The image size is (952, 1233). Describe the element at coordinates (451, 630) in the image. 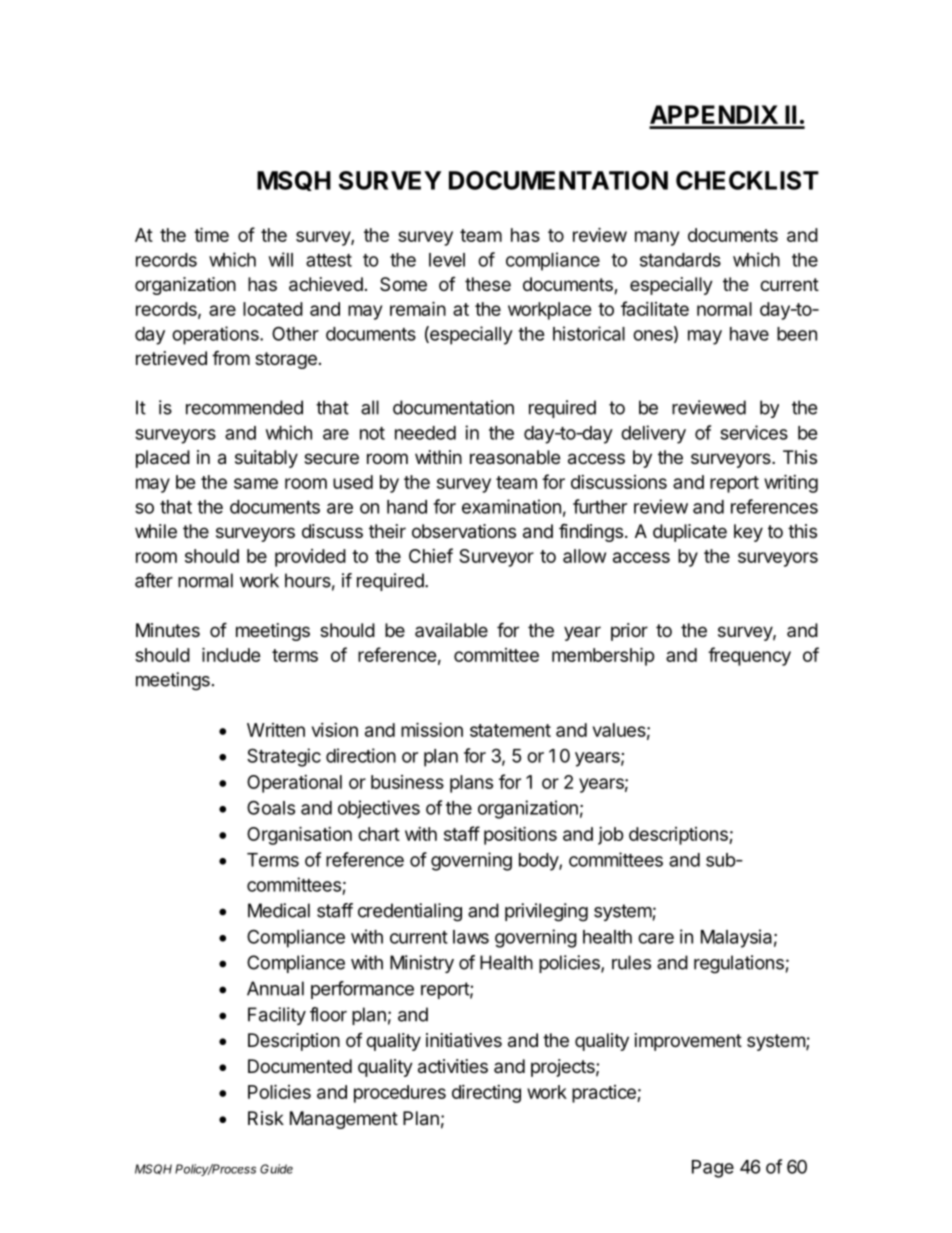

I see `available` at that location.
